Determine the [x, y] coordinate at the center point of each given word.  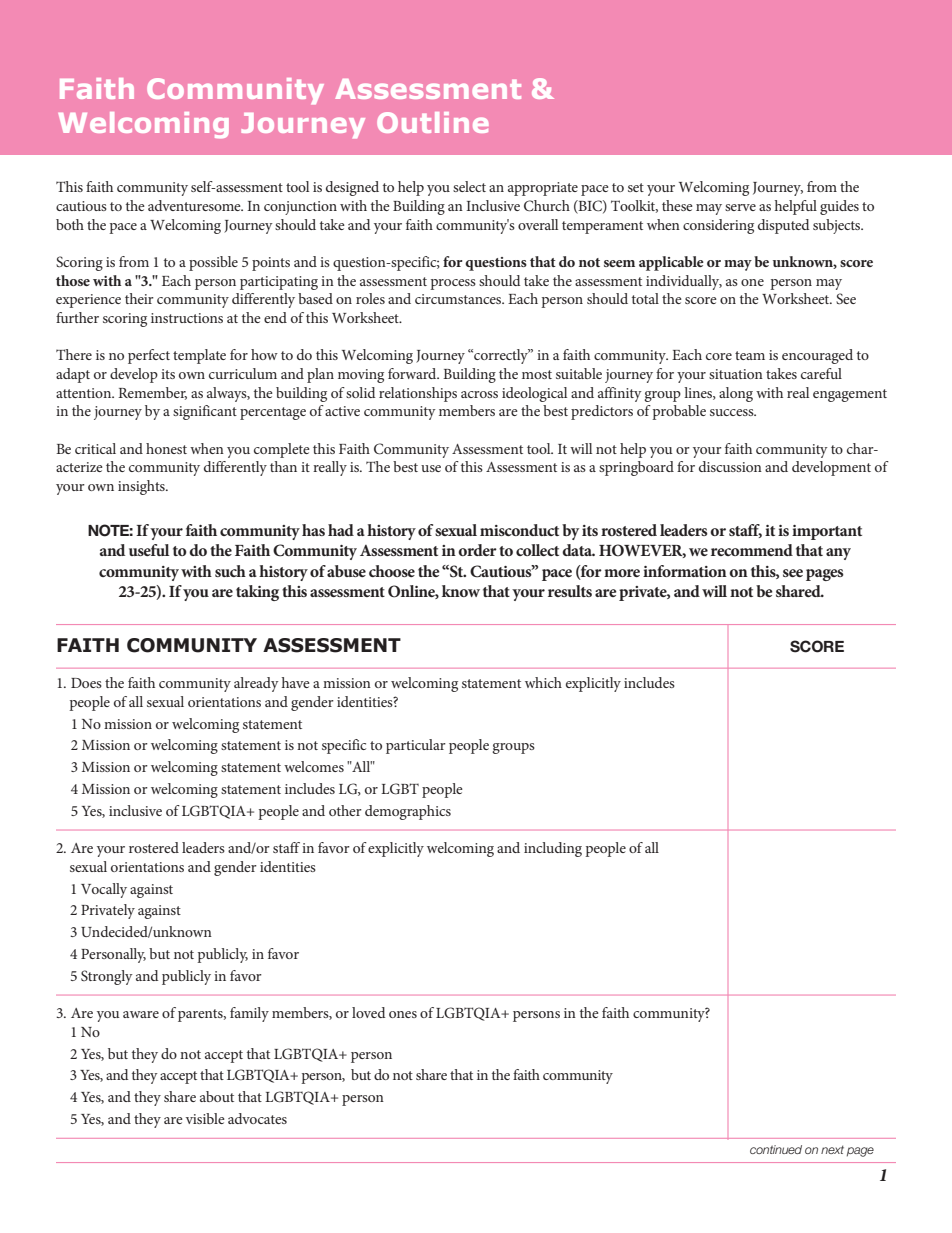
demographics [408, 812]
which [543, 682]
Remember [152, 393]
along [736, 394]
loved [368, 1012]
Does [86, 683]
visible [205, 1118]
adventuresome [195, 205]
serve [740, 207]
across [479, 394]
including [553, 849]
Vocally [104, 890]
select [469, 186]
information [685, 571]
